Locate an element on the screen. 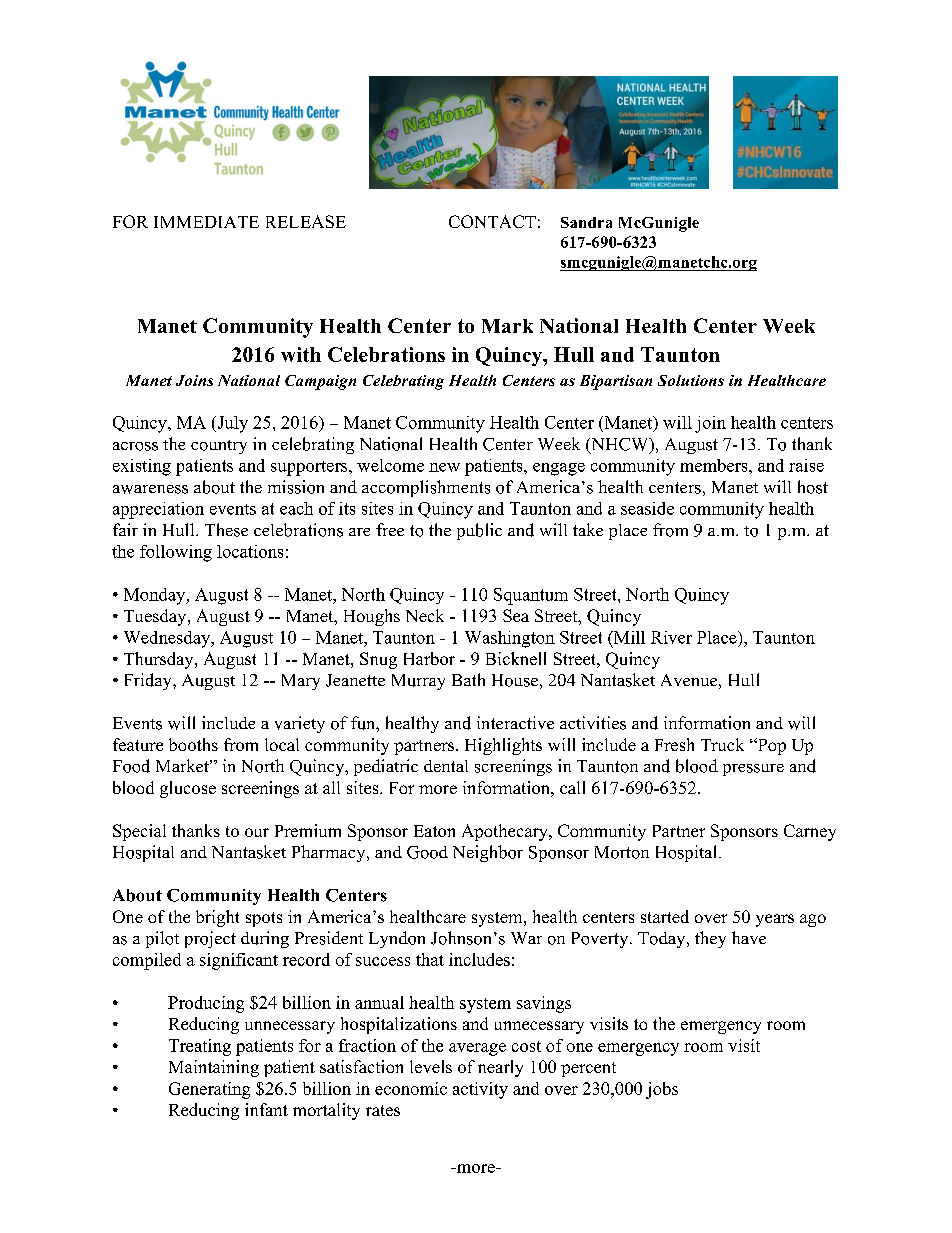 The width and height of the screenshot is (952, 1233). These is located at coordinates (226, 530).
